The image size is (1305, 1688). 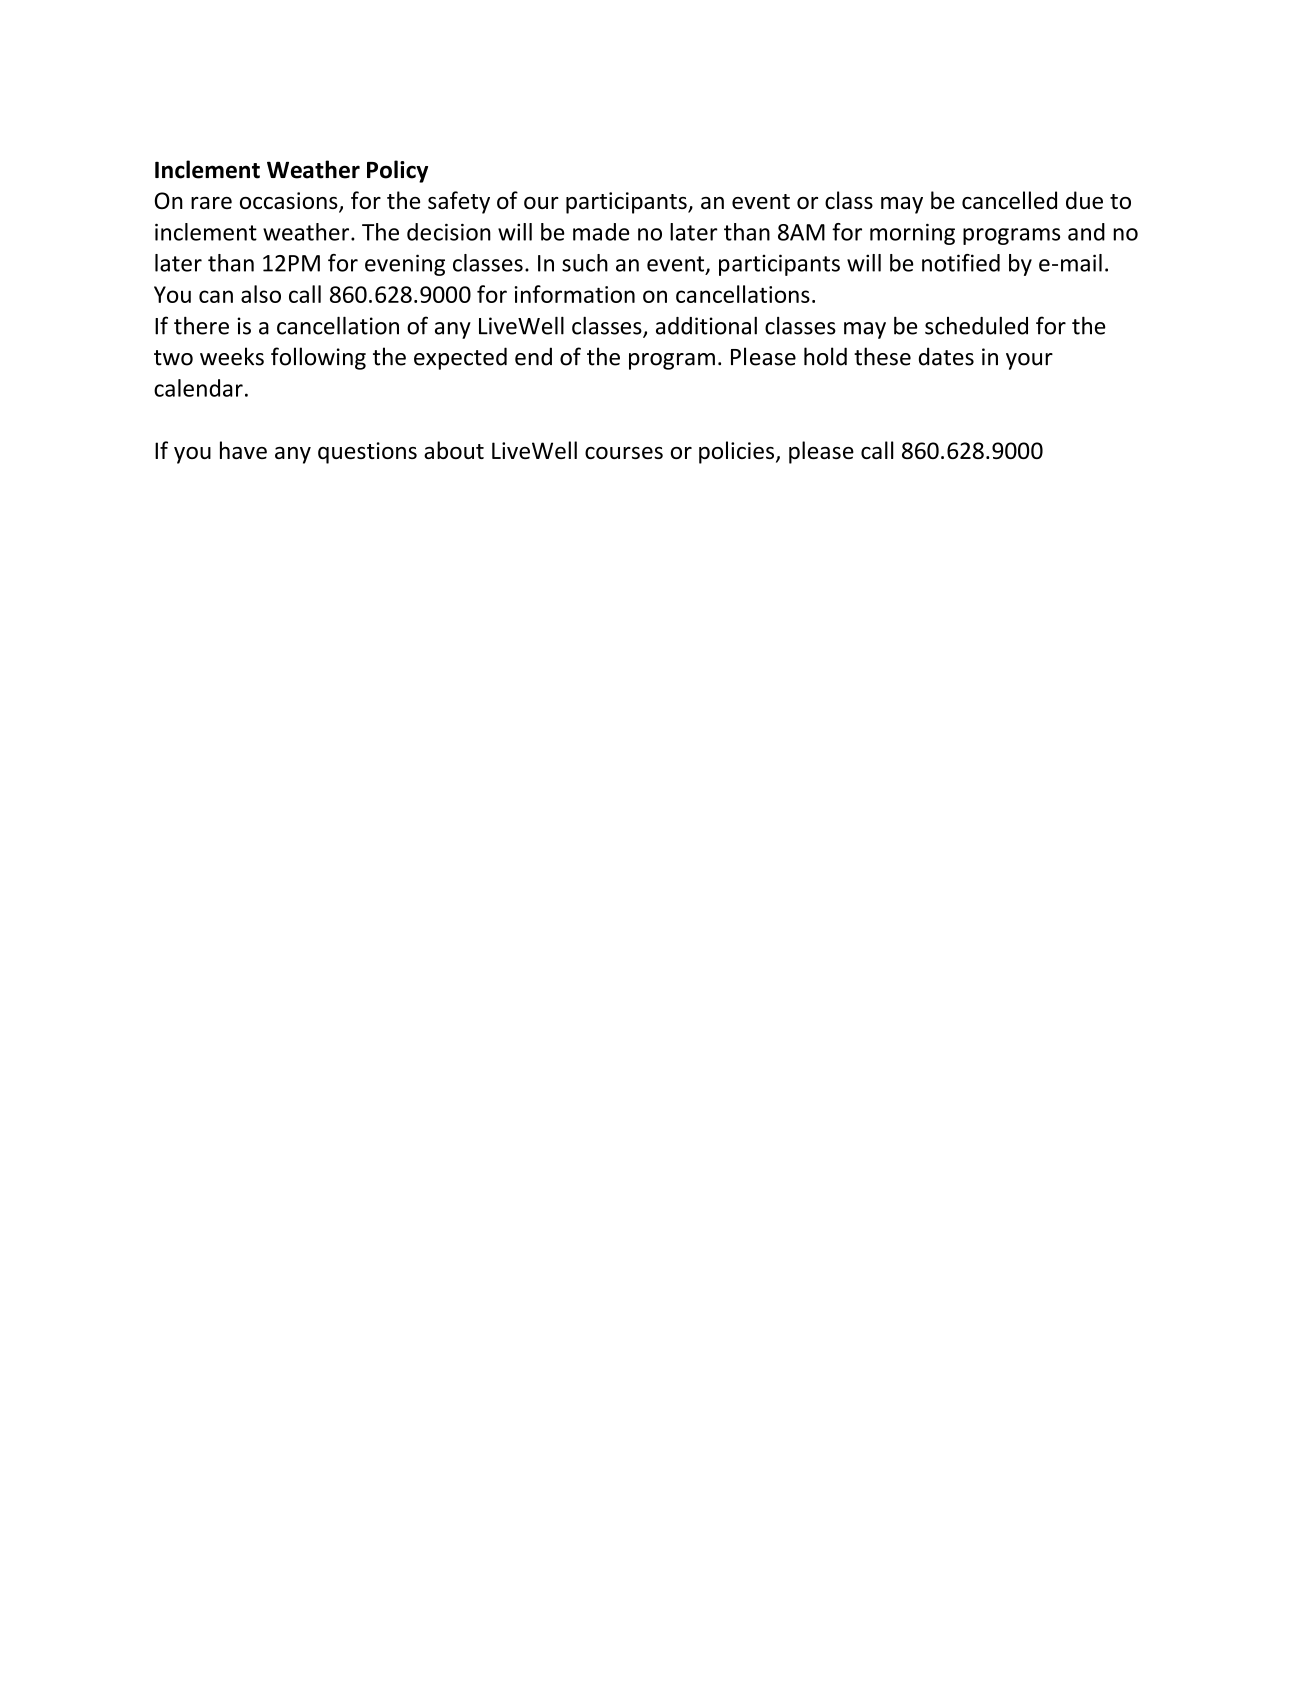 What do you see at coordinates (624, 453) in the screenshot?
I see `courses` at bounding box center [624, 453].
